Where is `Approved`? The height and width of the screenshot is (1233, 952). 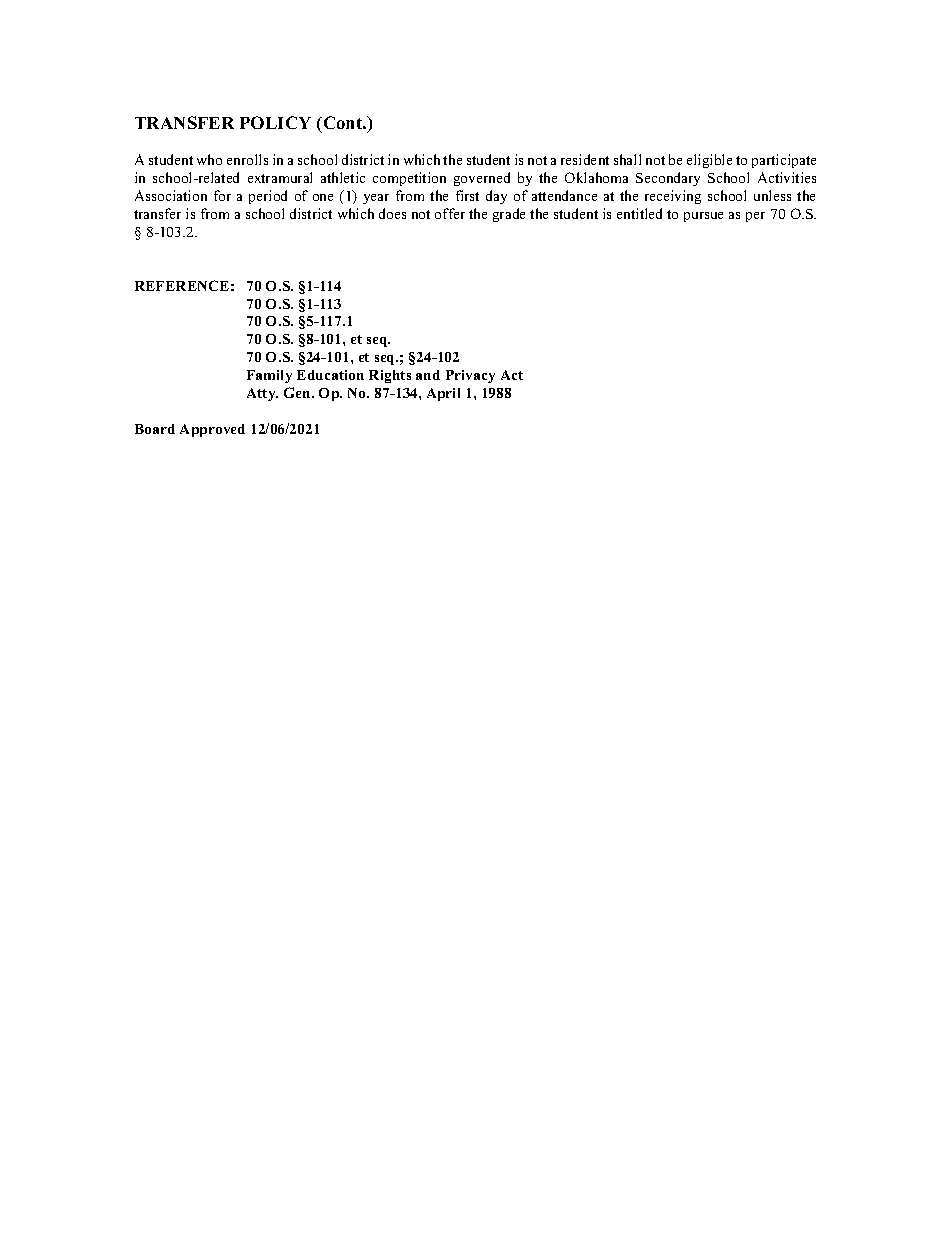 Approved is located at coordinates (212, 430).
